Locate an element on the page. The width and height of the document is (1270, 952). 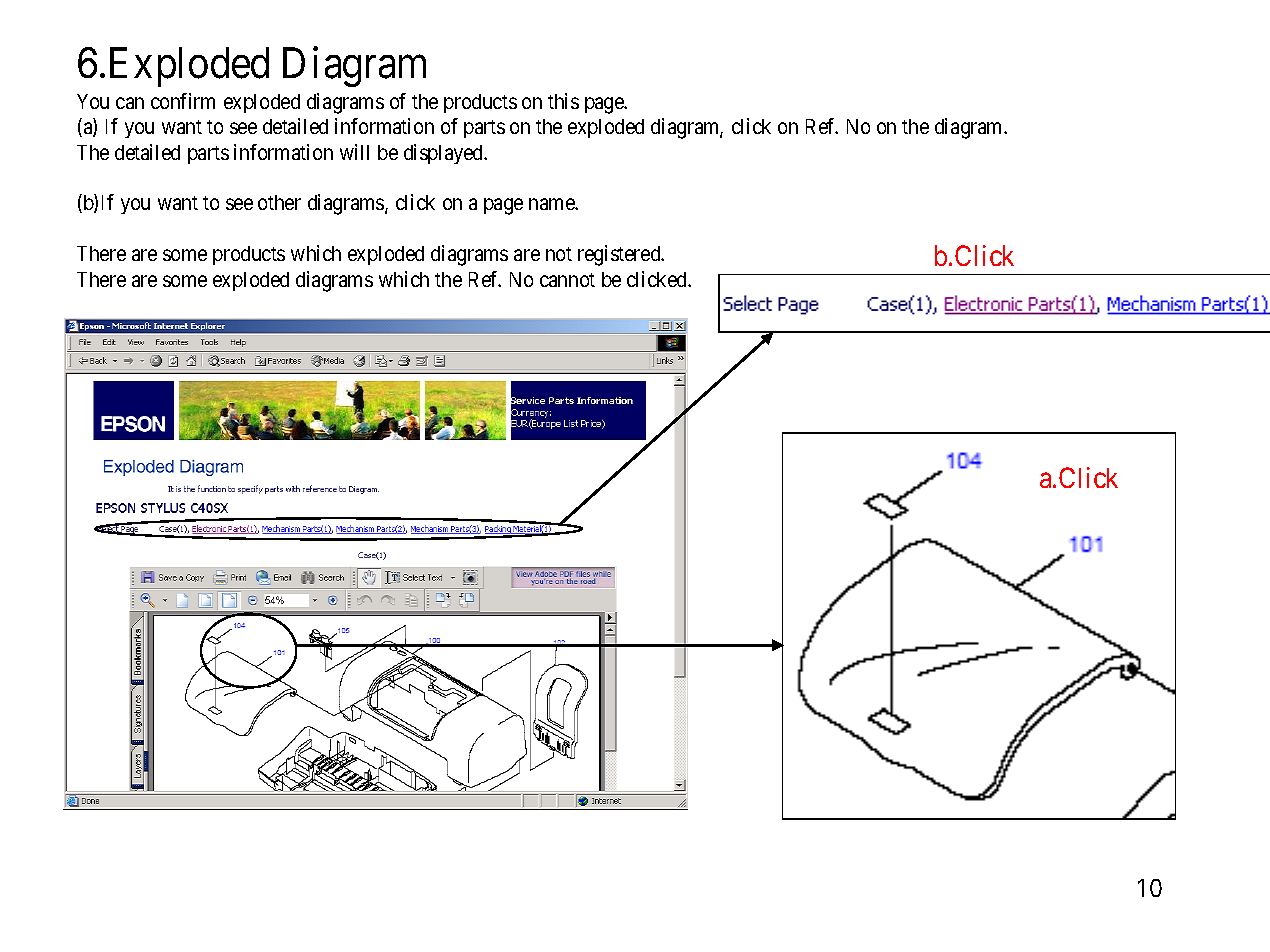
this is located at coordinates (563, 101).
